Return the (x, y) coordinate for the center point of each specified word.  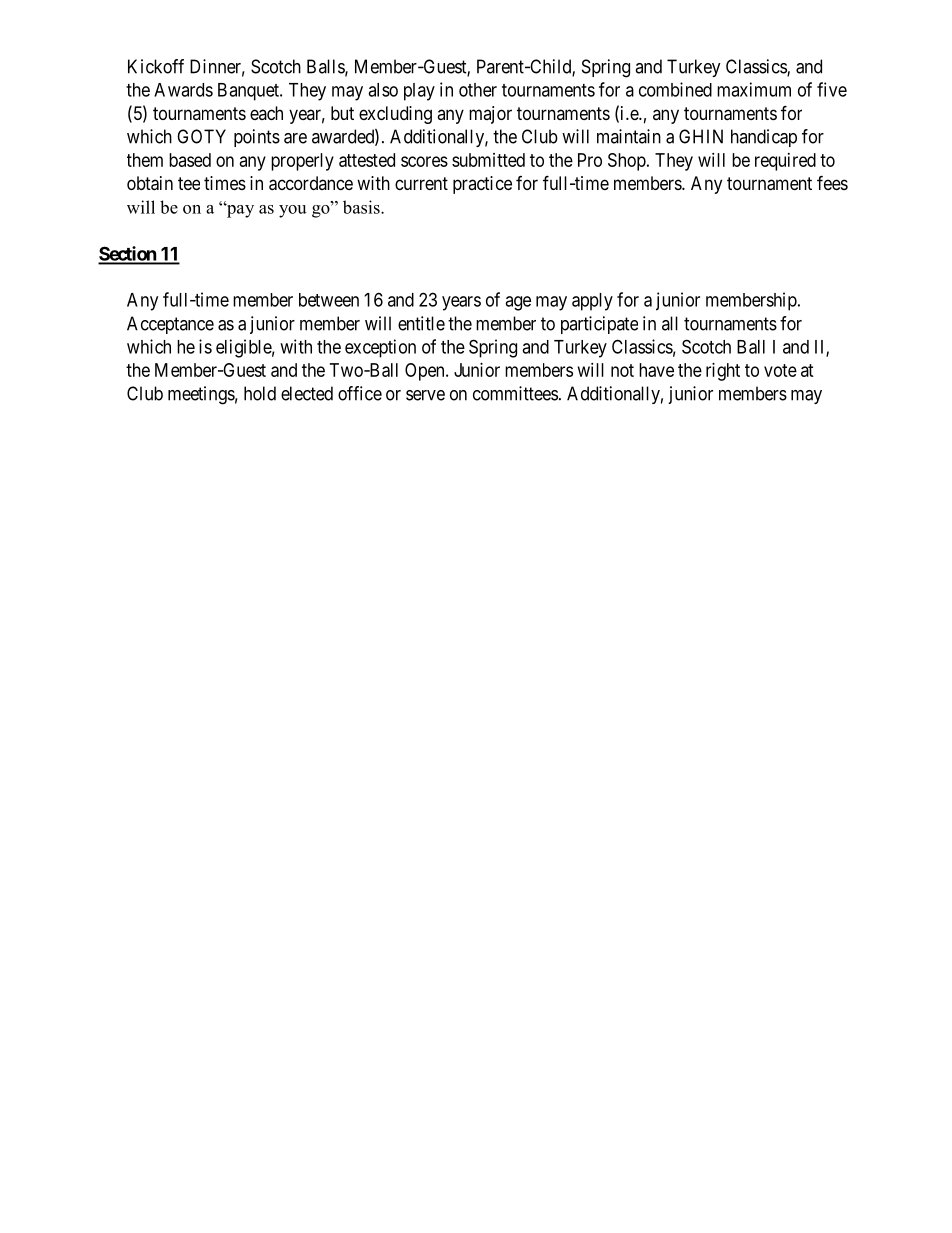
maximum (754, 89)
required (785, 162)
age (518, 303)
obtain (150, 183)
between (329, 300)
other (478, 90)
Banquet (249, 92)
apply (592, 302)
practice (482, 185)
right (723, 372)
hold (260, 393)
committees (515, 393)
